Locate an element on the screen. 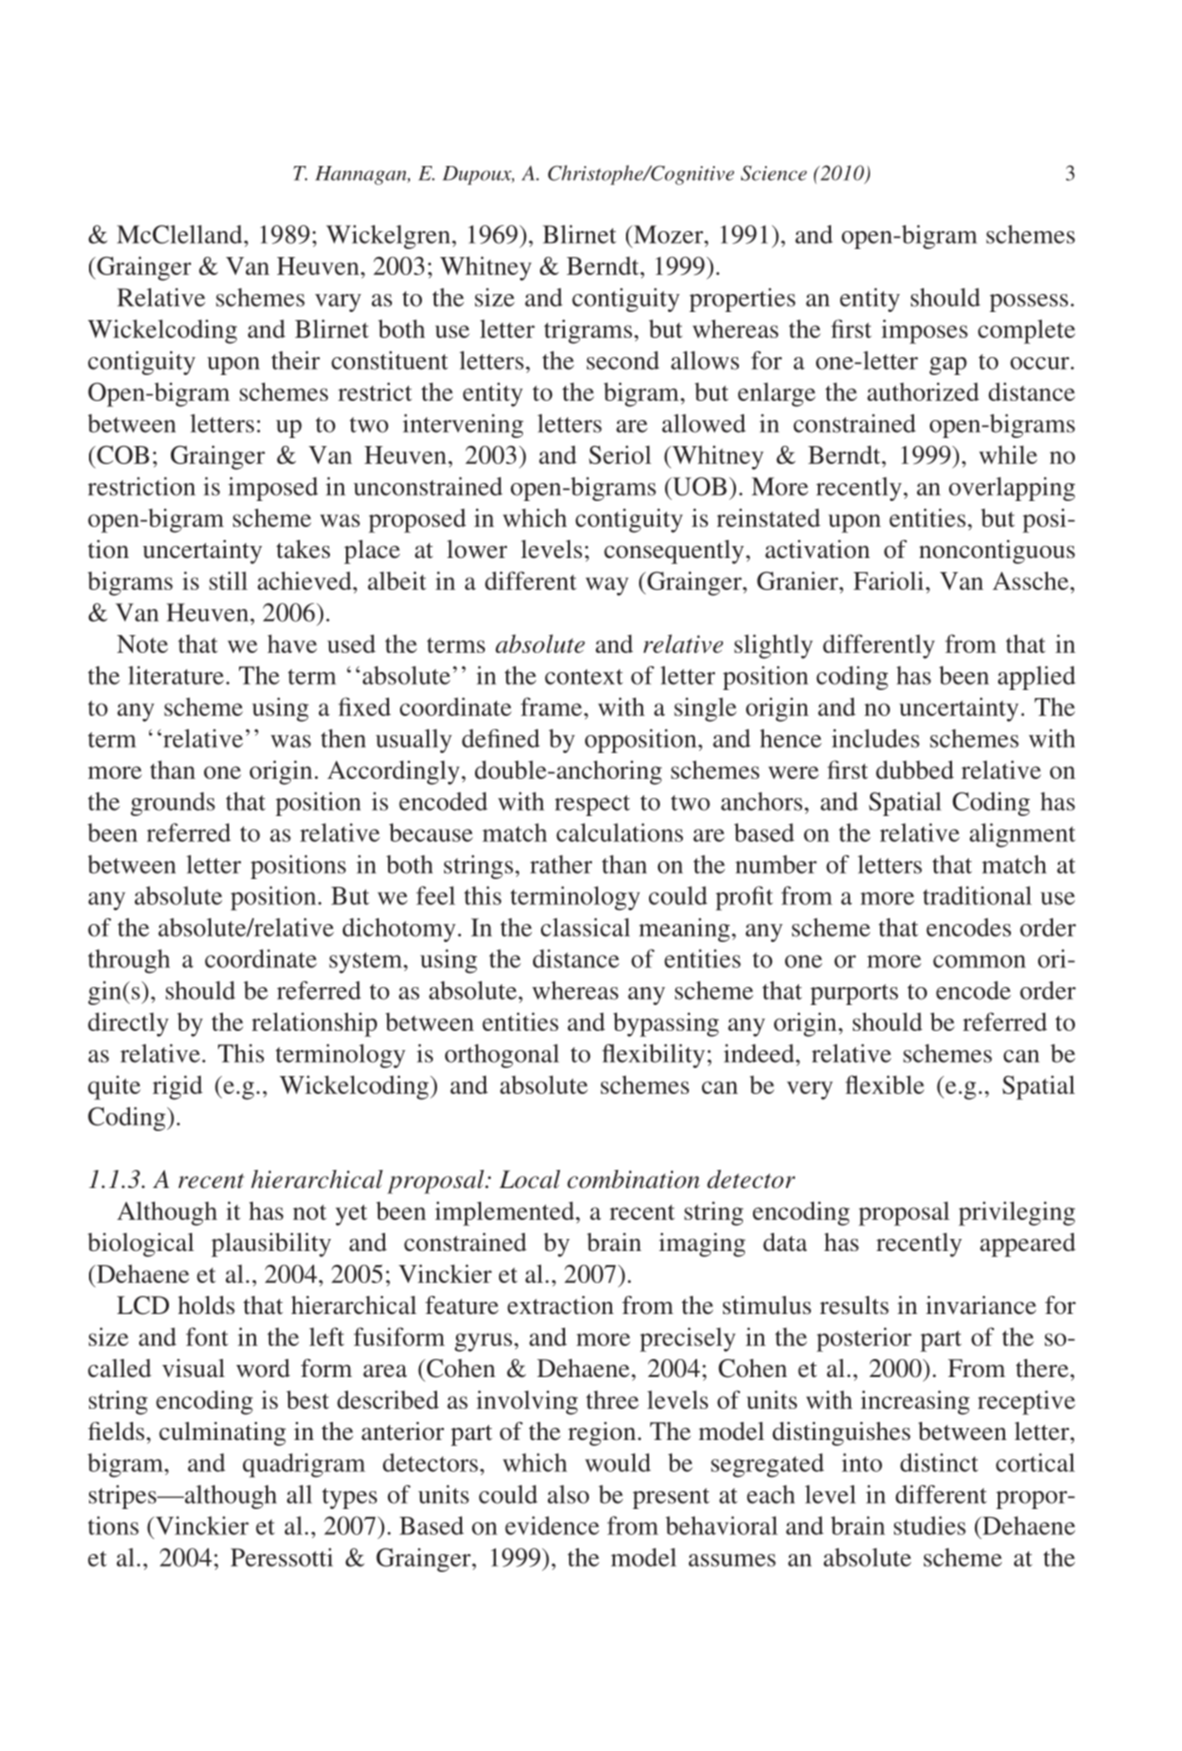 The width and height of the screenshot is (1182, 1751). alignment is located at coordinates (1023, 835).
